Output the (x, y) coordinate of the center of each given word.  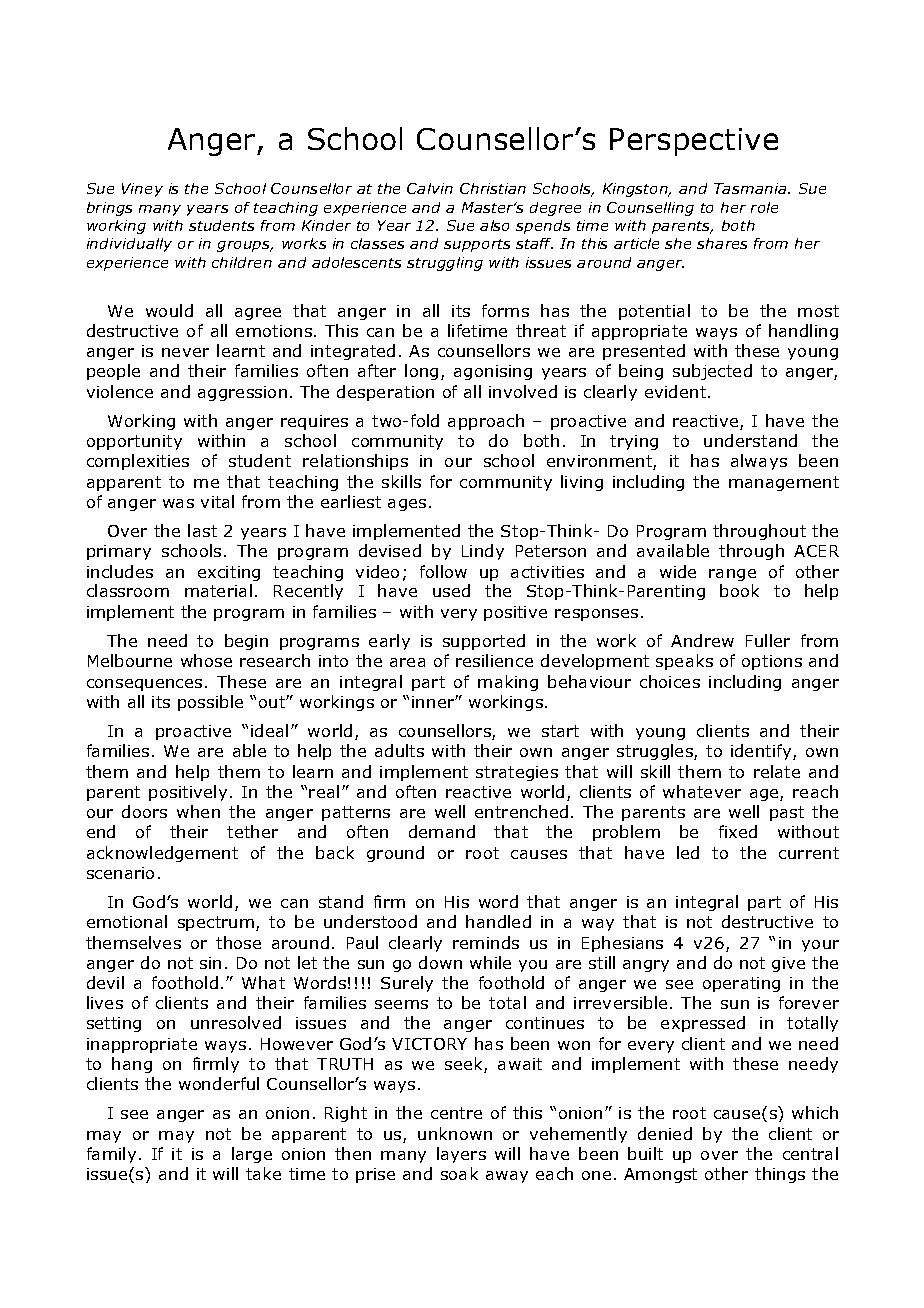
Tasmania (751, 188)
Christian (493, 188)
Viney (142, 190)
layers (461, 1155)
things (780, 1175)
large (252, 1155)
